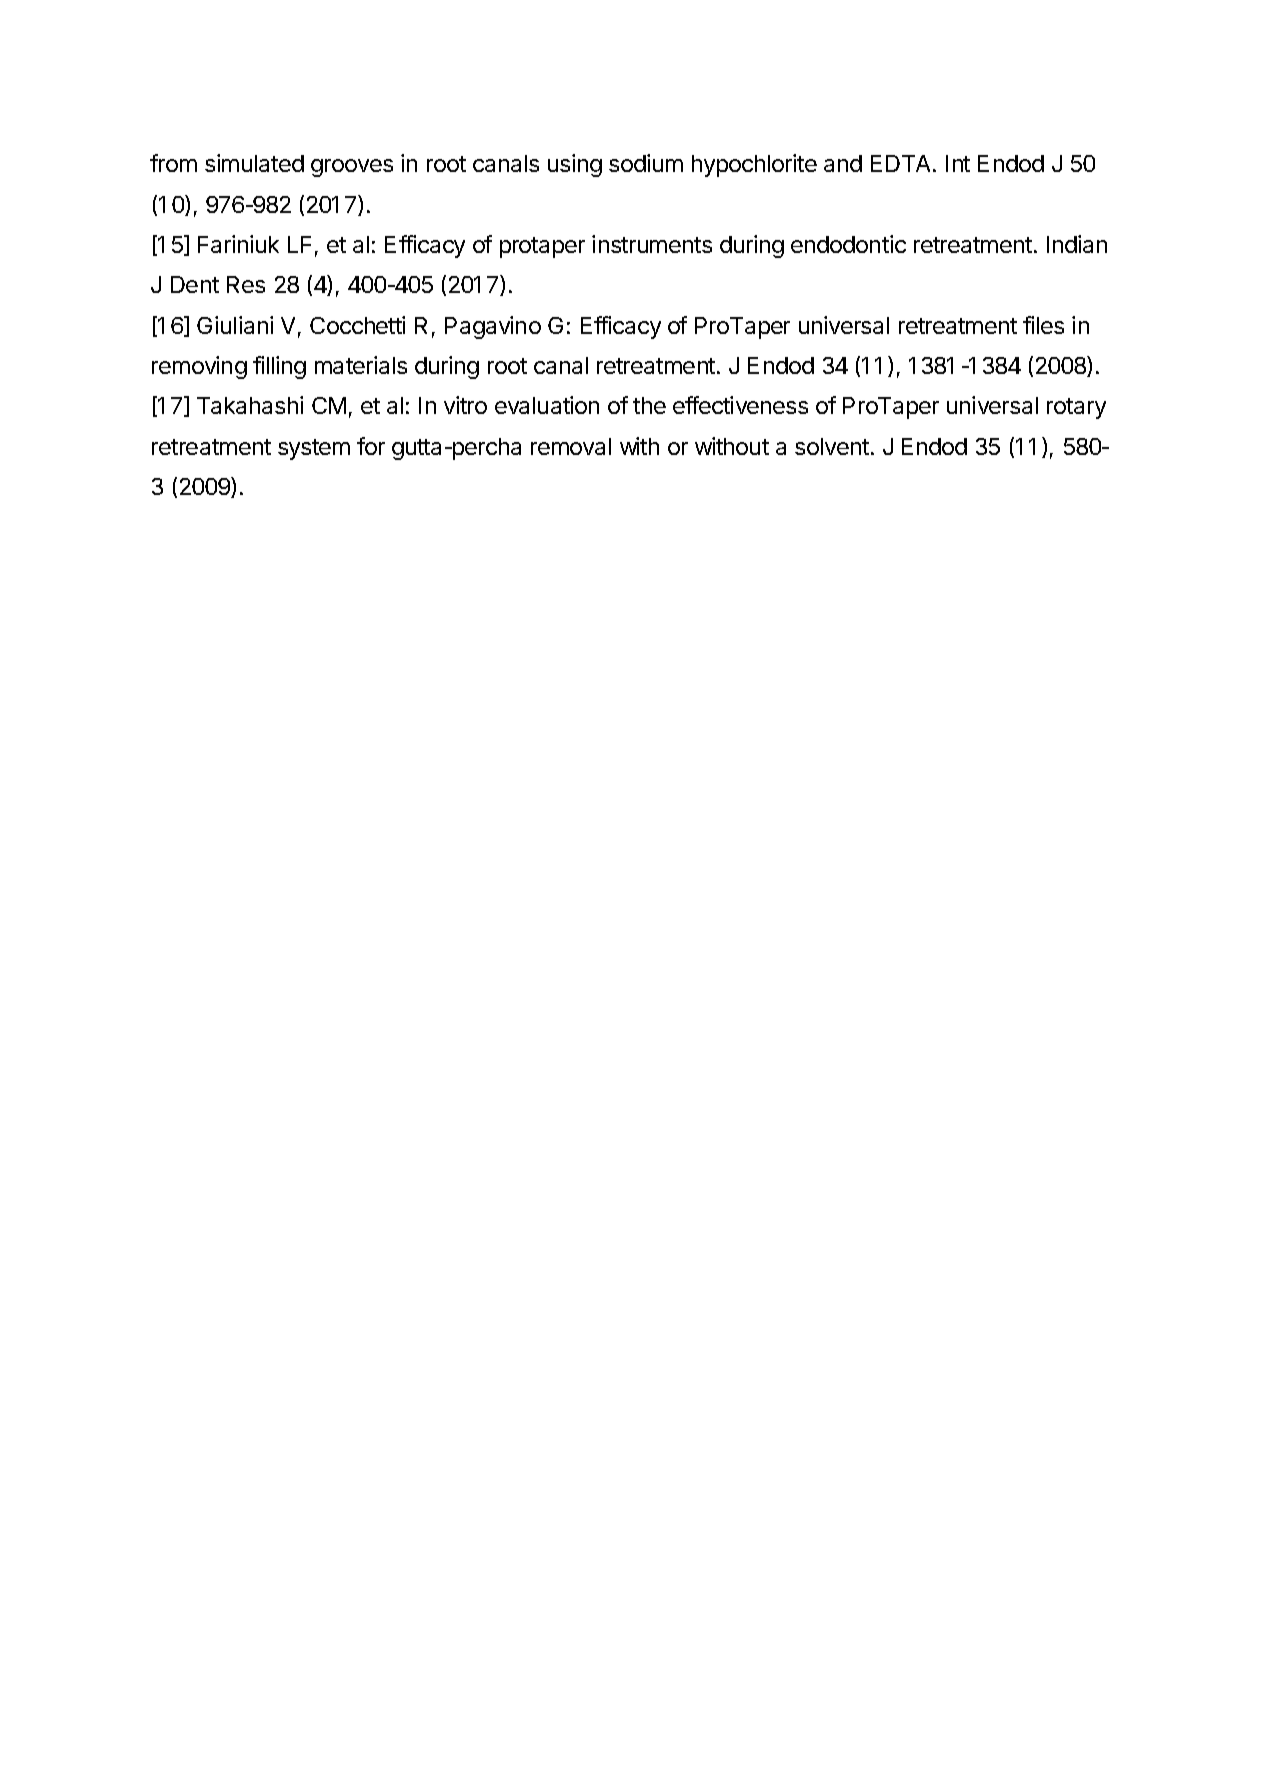 The height and width of the screenshot is (1792, 1267). Describe the element at coordinates (646, 163) in the screenshot. I see `sodium` at that location.
